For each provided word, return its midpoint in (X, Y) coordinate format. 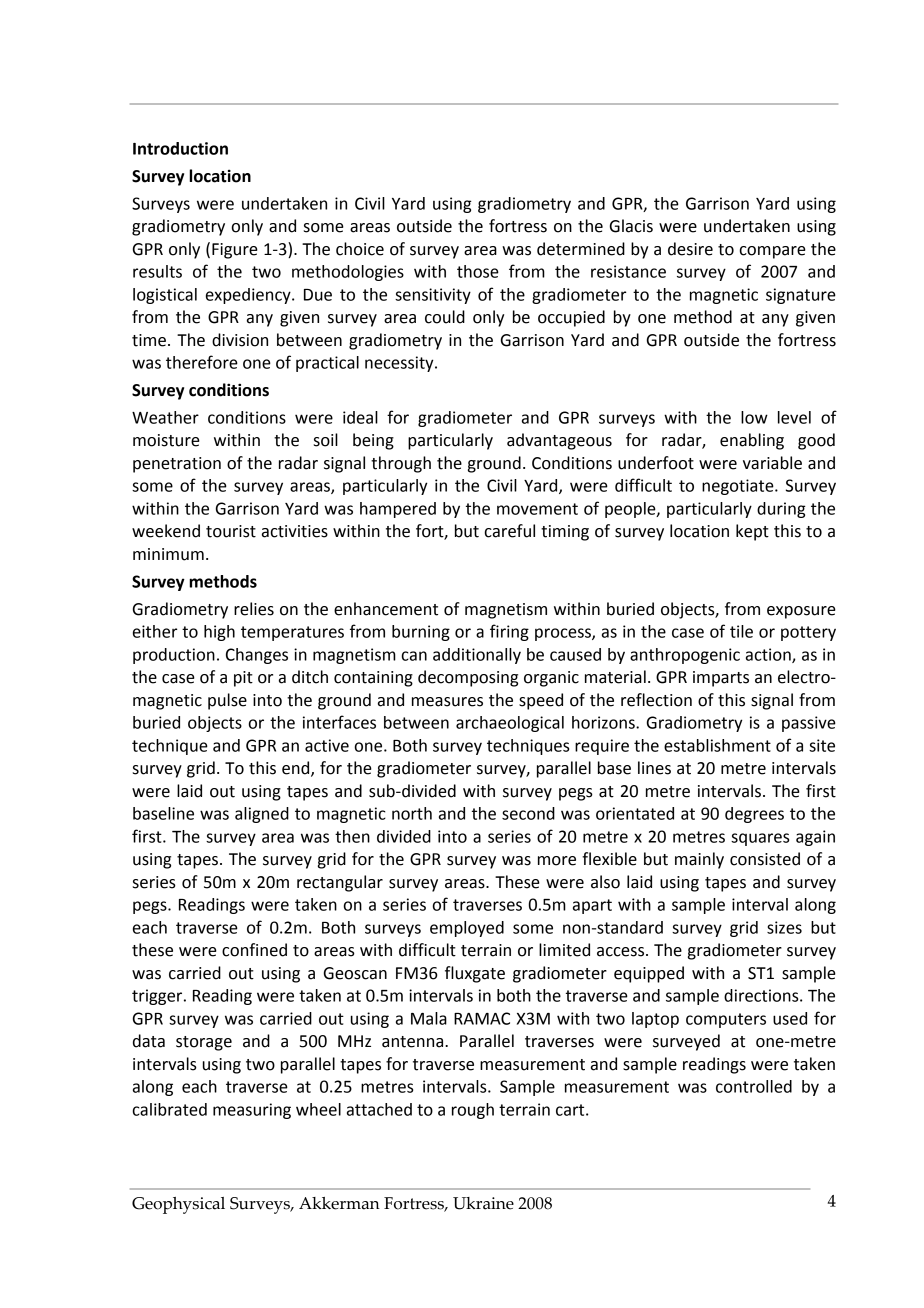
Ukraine (483, 1203)
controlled (754, 1086)
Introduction (180, 148)
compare (772, 252)
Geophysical (178, 1205)
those (478, 271)
